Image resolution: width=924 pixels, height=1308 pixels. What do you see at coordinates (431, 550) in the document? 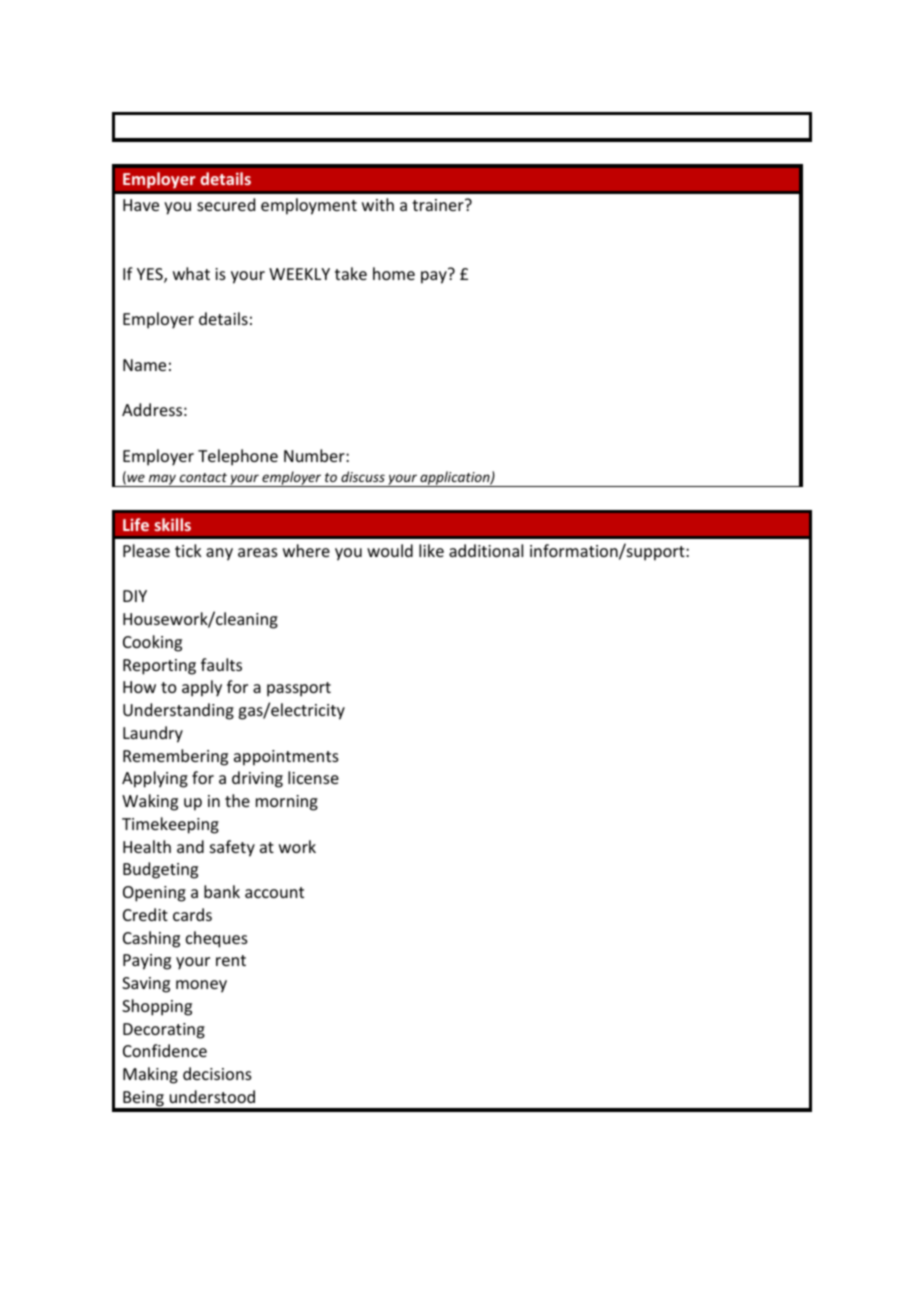
I see `like` at bounding box center [431, 550].
